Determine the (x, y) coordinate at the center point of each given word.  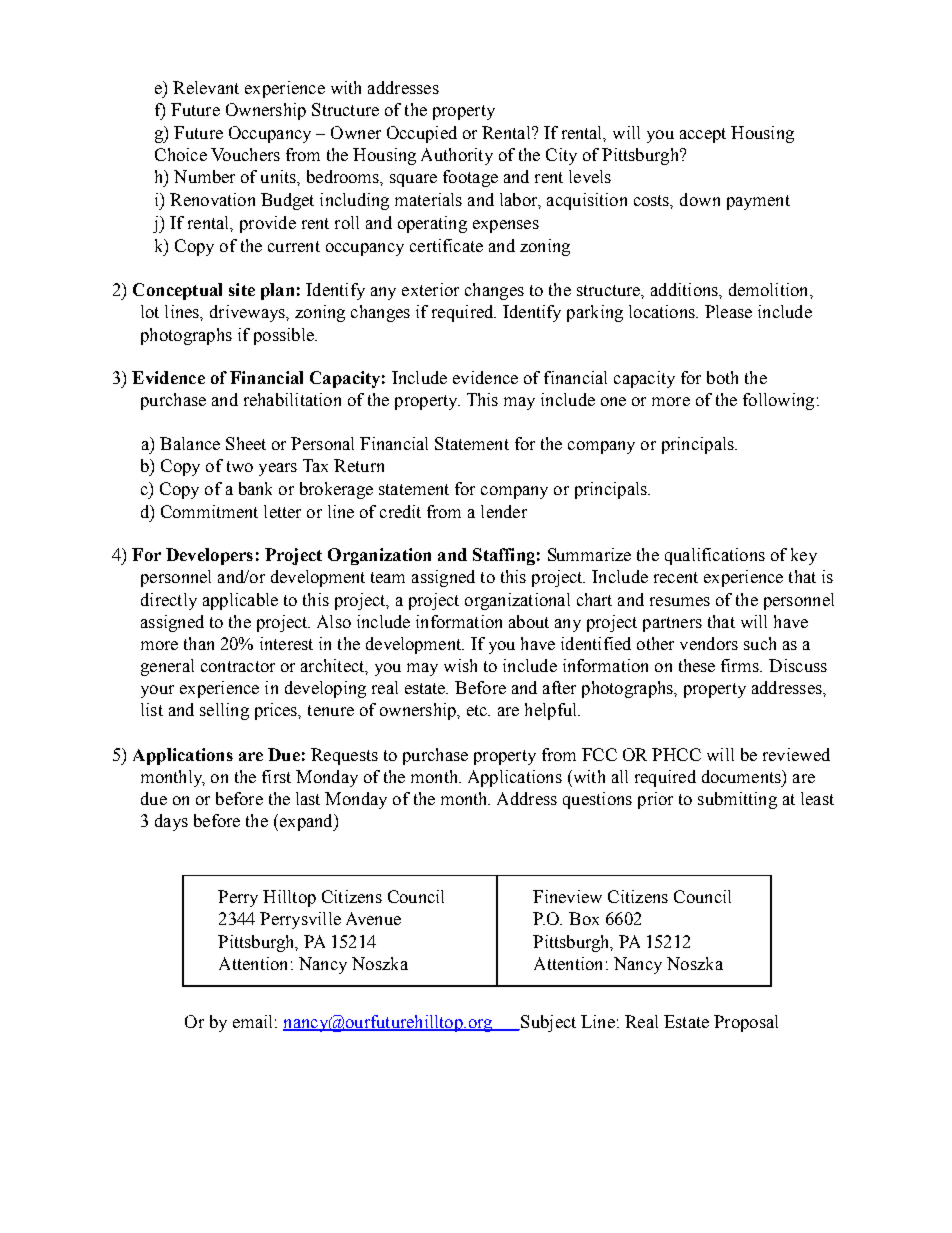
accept (703, 135)
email (252, 1021)
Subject (547, 1023)
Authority (457, 156)
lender (504, 511)
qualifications (715, 556)
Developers (209, 556)
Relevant (206, 87)
